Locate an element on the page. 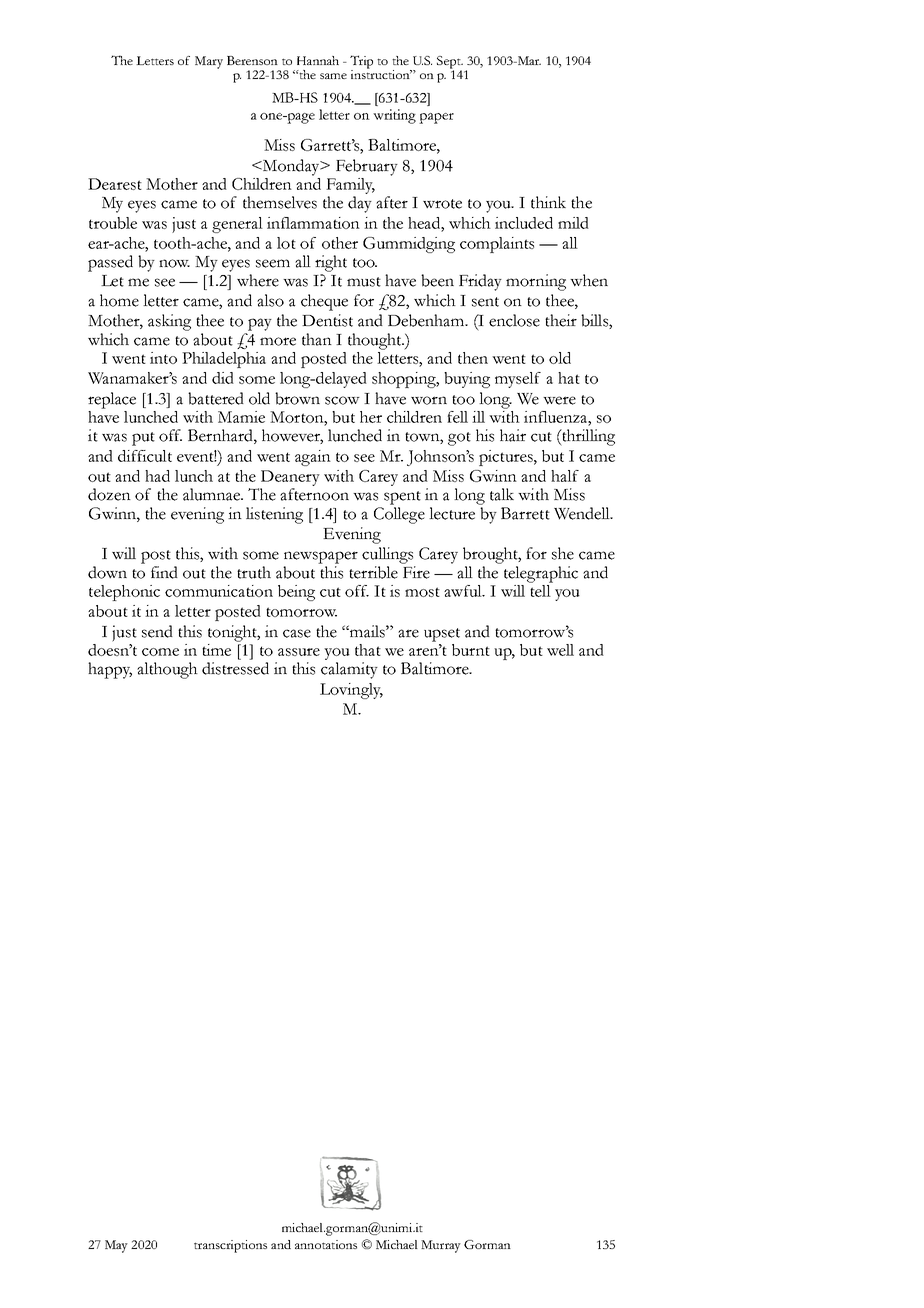  same is located at coordinates (333, 76).
